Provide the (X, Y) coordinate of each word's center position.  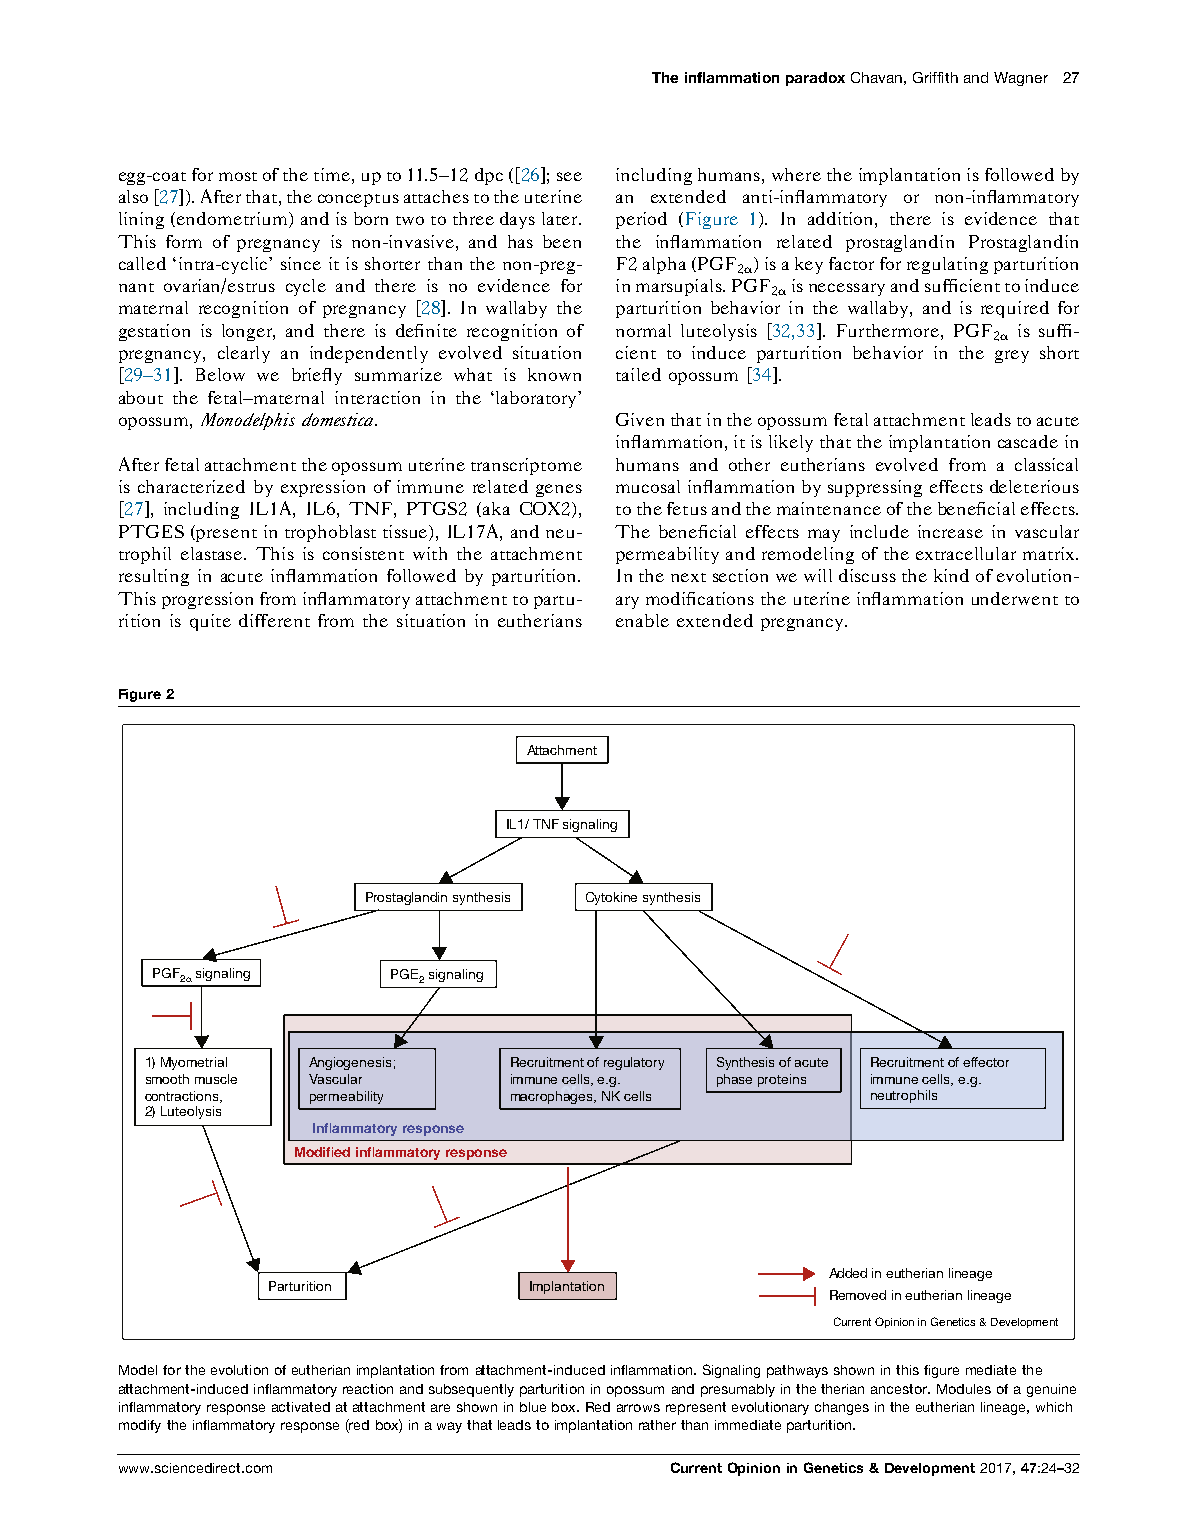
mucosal (648, 486)
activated (301, 1407)
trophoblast (330, 533)
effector (986, 1062)
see (569, 176)
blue (533, 1407)
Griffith (935, 77)
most (238, 176)
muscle (216, 1079)
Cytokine (611, 898)
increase (950, 531)
